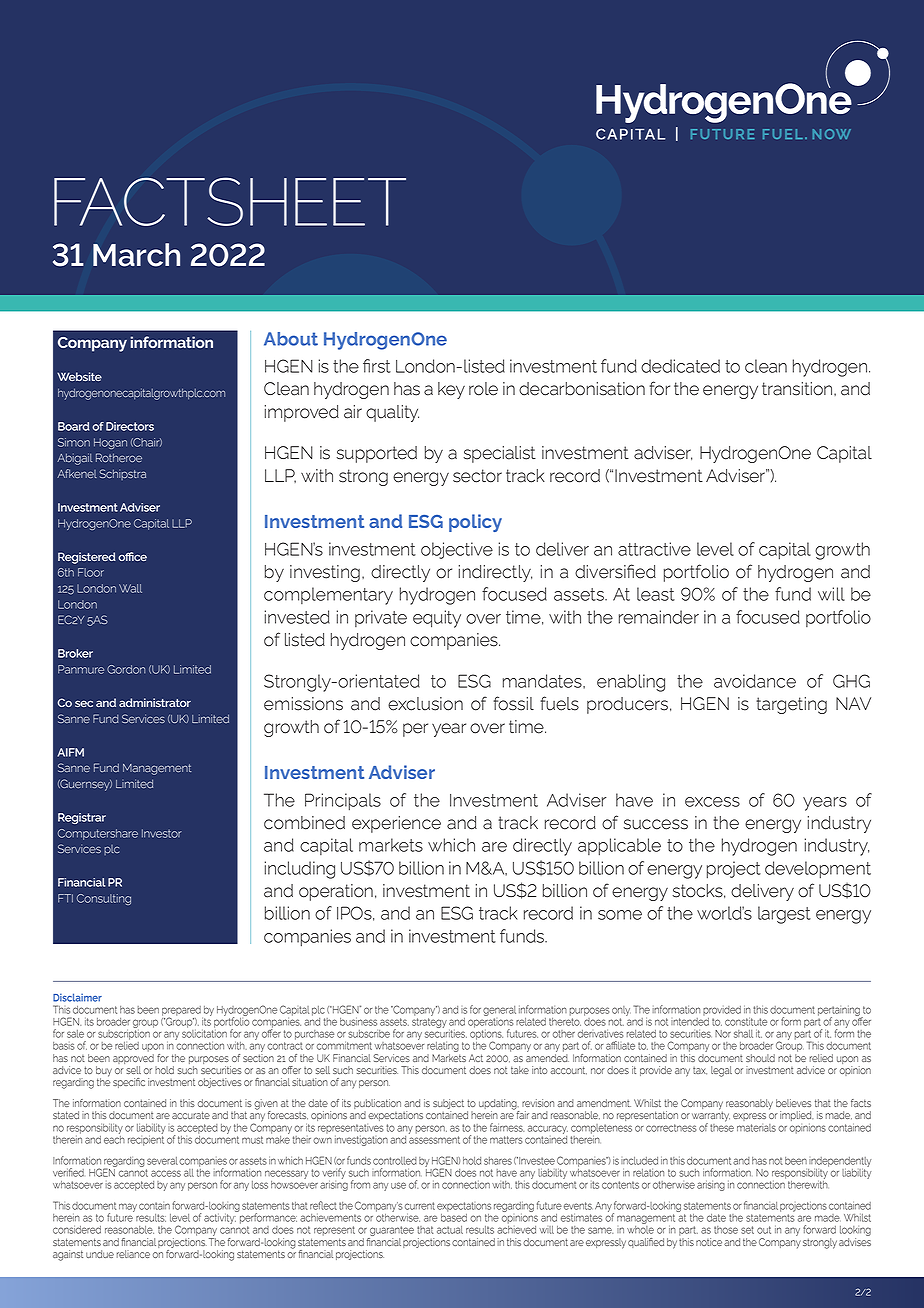 This screenshot has height=1308, width=924. Describe the element at coordinates (818, 870) in the screenshot. I see `development` at that location.
